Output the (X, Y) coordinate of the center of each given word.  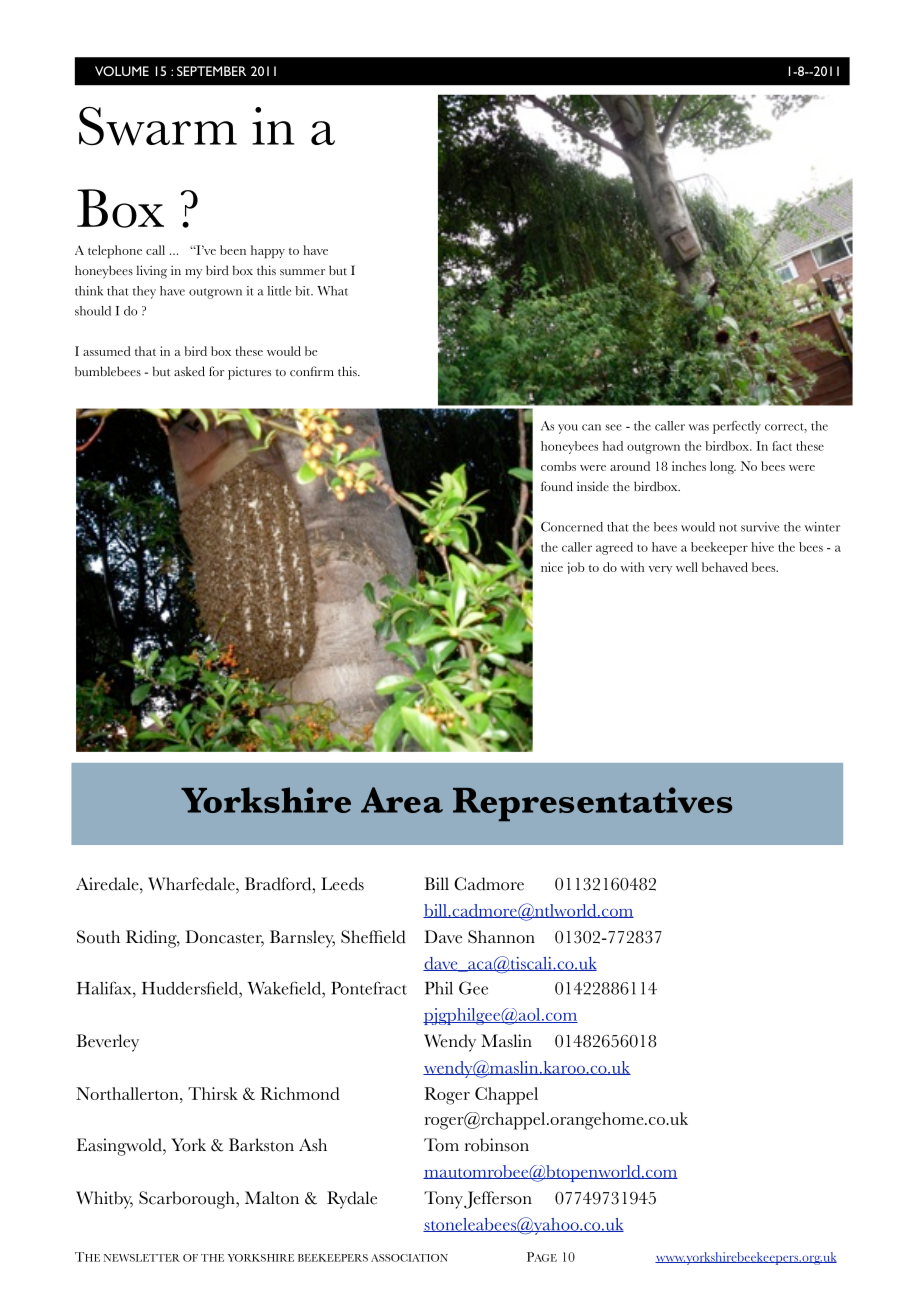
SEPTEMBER (211, 71)
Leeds (342, 884)
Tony (443, 1200)
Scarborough (188, 1200)
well (687, 567)
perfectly (737, 427)
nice (552, 567)
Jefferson (498, 1200)
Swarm (158, 126)
